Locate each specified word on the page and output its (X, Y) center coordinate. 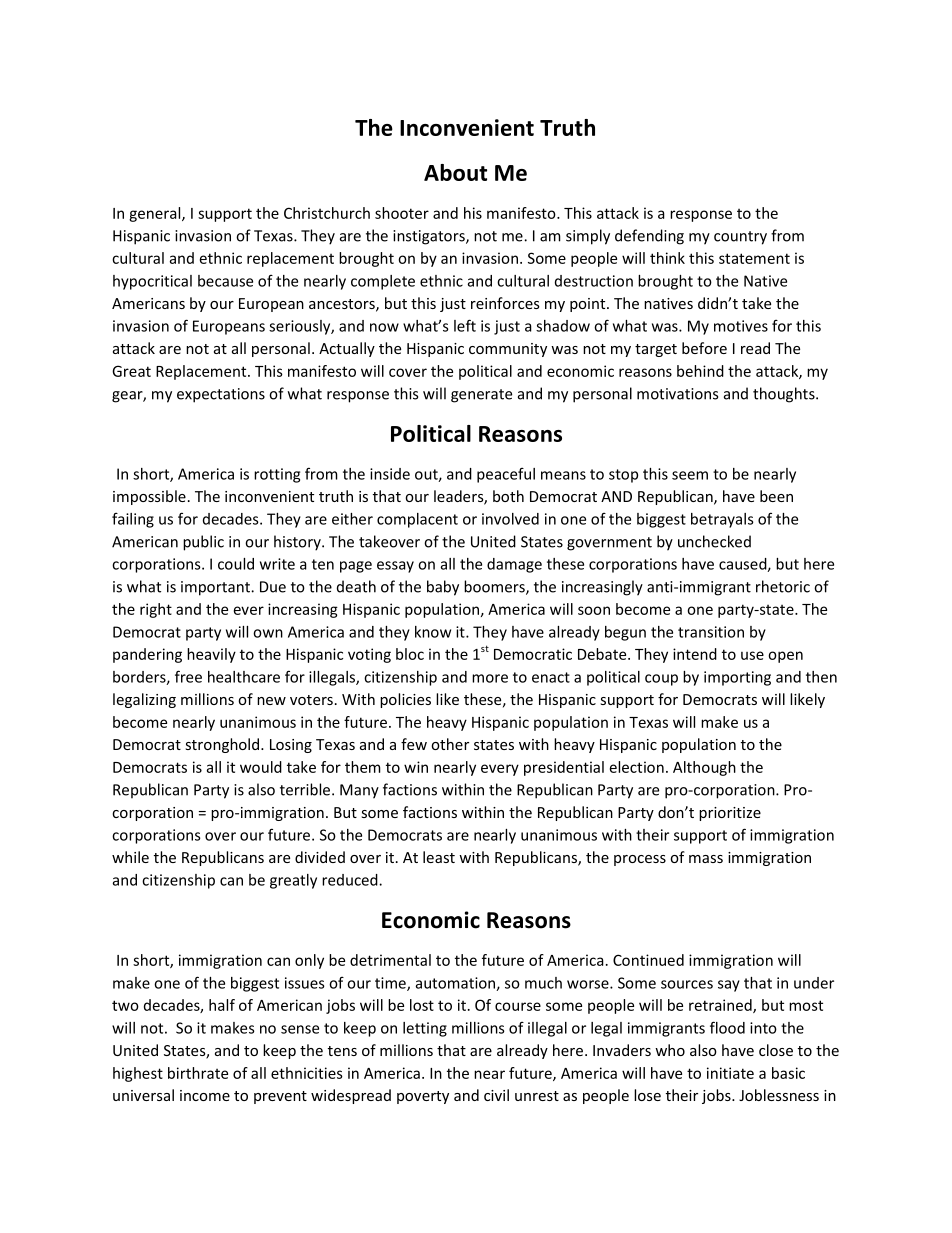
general (156, 214)
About (455, 172)
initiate (730, 1073)
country (740, 238)
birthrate (198, 1073)
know (433, 632)
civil (496, 1095)
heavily (211, 655)
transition (711, 632)
